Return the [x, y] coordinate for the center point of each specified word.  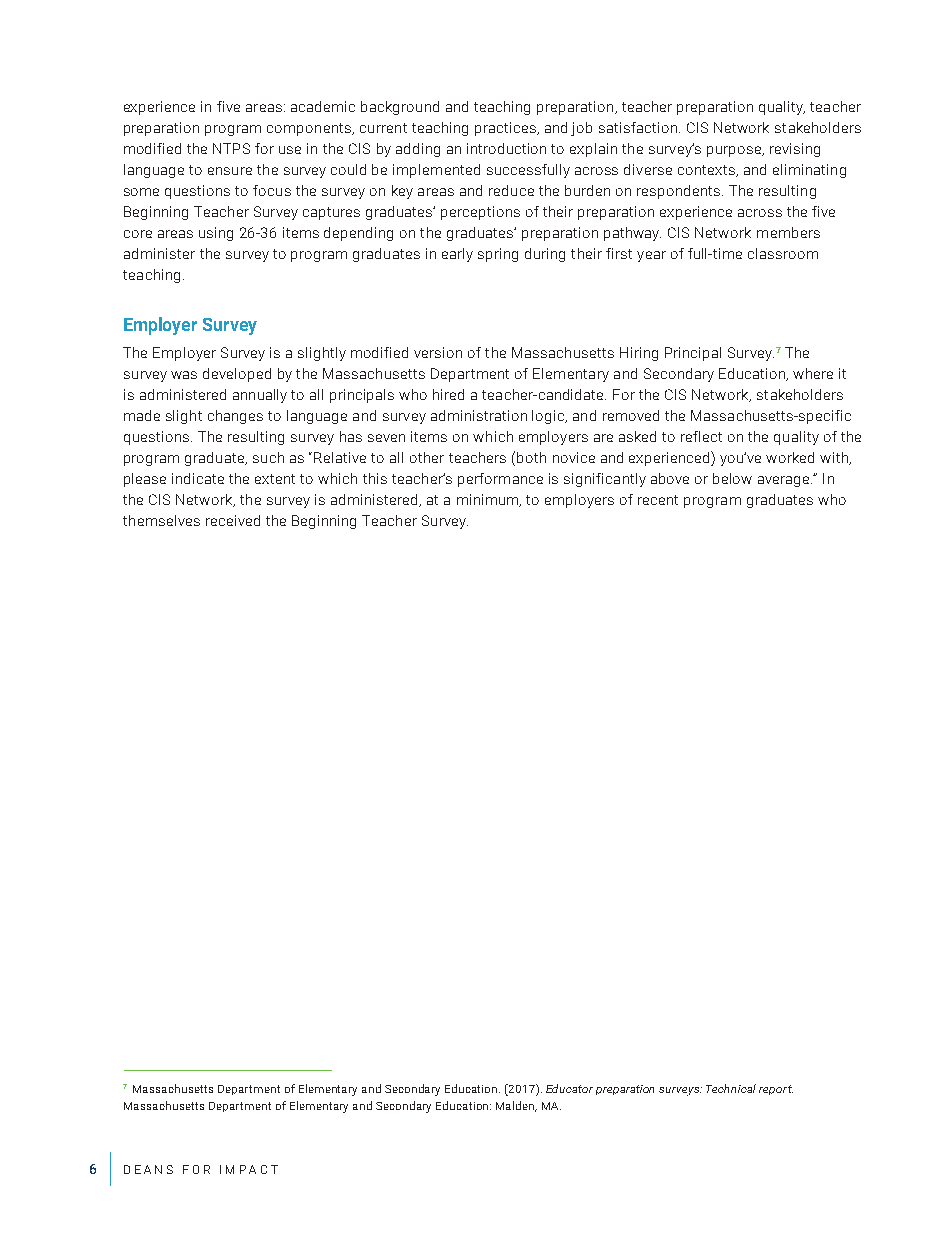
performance [500, 480]
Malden [516, 1106]
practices [506, 129]
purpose [735, 151]
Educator [569, 1088]
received [233, 520]
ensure [230, 171]
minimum [489, 500]
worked [790, 457]
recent [658, 500]
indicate [198, 478]
